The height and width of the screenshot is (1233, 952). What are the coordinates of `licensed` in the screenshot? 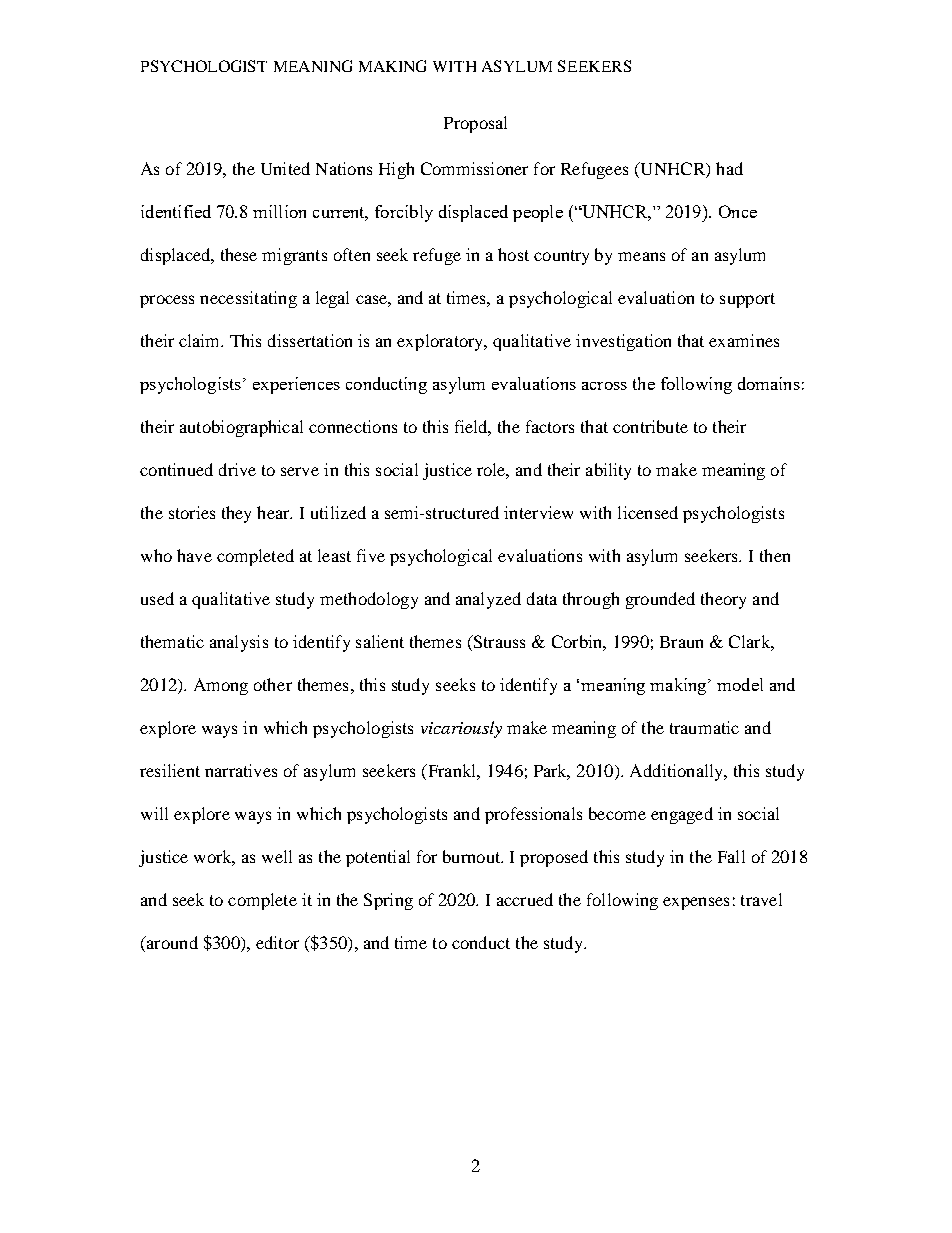 It's located at (648, 512).
